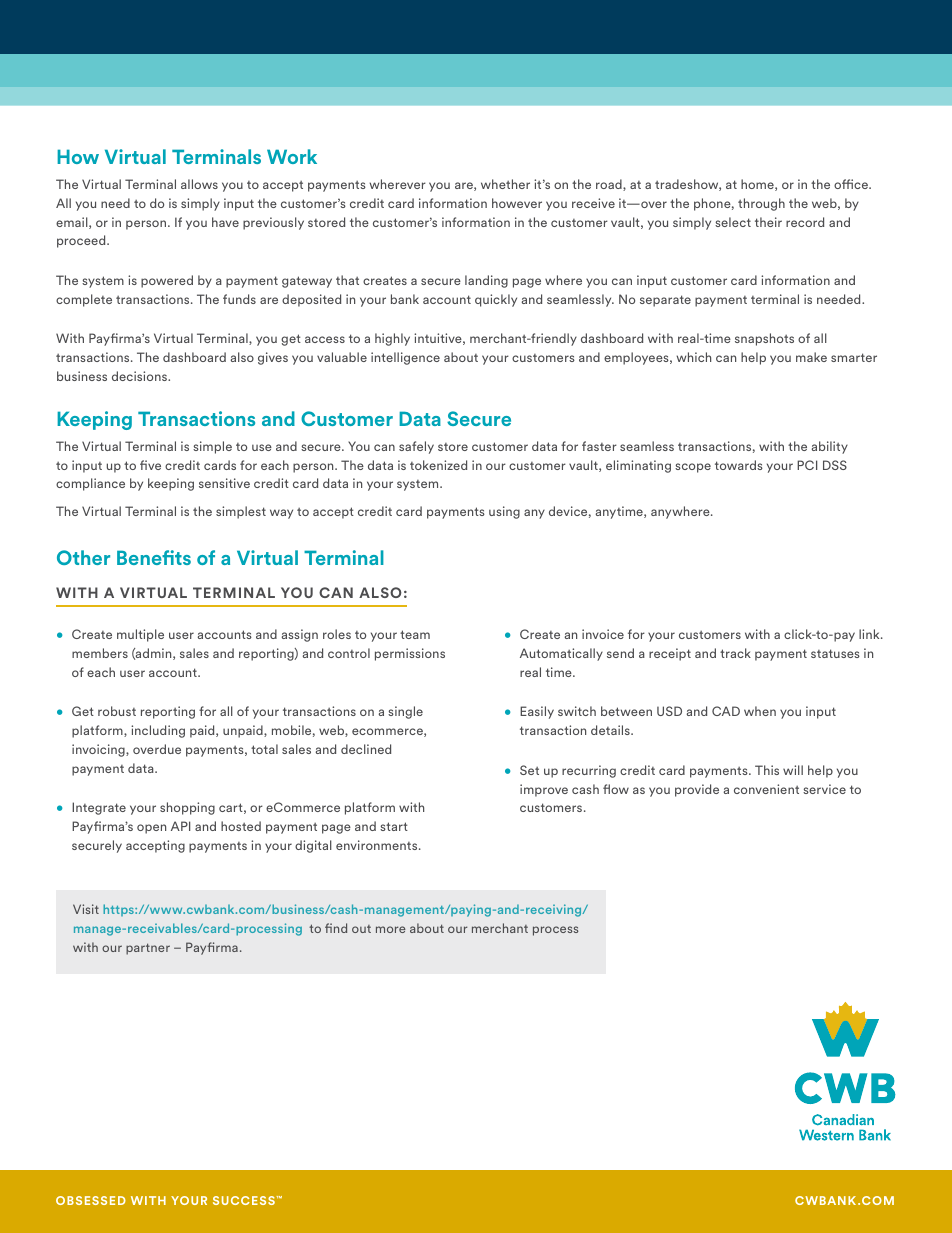 This image has width=952, height=1233. I want to click on partner, so click(148, 949).
